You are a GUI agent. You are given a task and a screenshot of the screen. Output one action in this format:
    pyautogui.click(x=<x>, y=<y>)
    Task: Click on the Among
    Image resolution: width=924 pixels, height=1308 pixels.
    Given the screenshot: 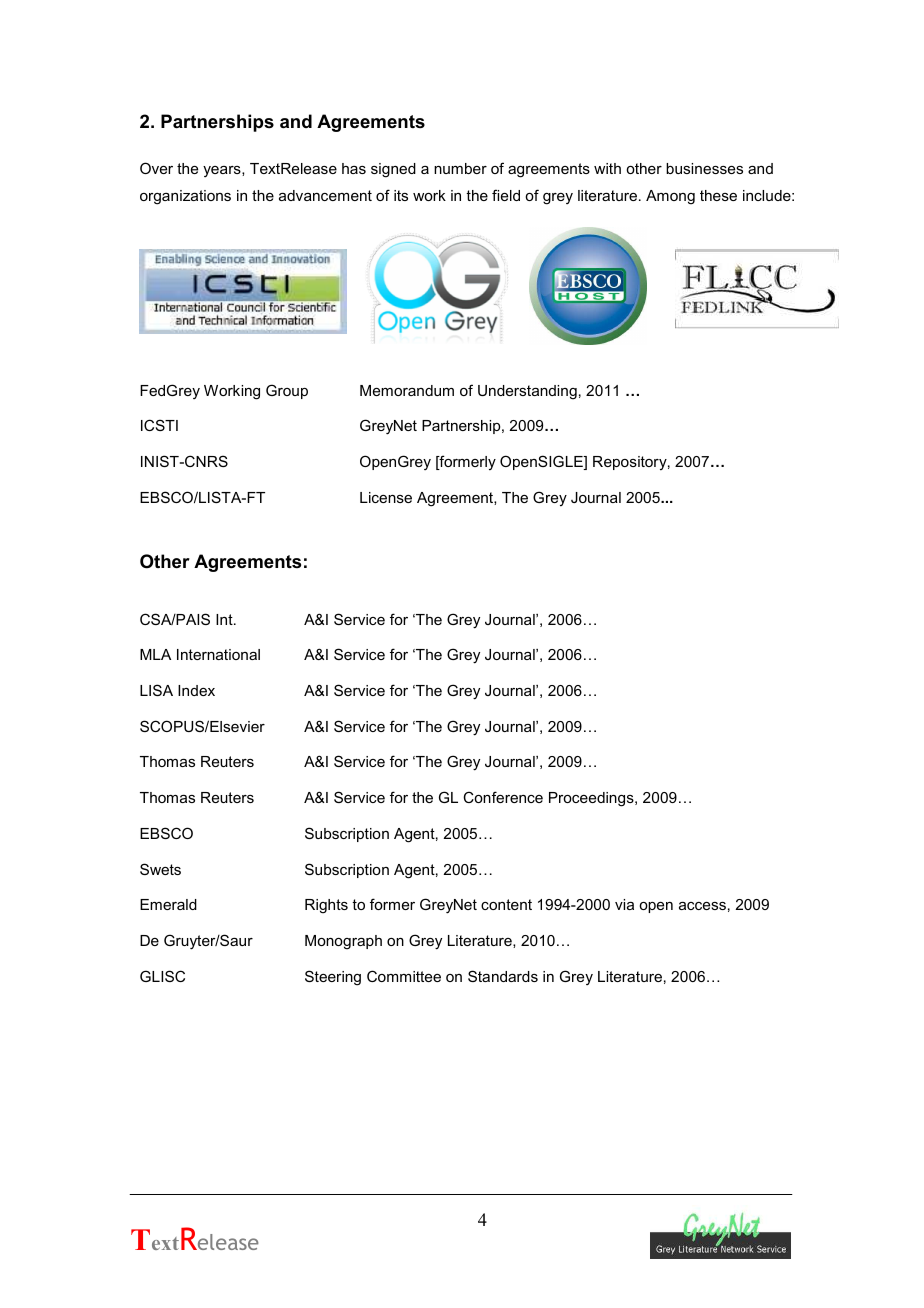 What is the action you would take?
    pyautogui.click(x=670, y=197)
